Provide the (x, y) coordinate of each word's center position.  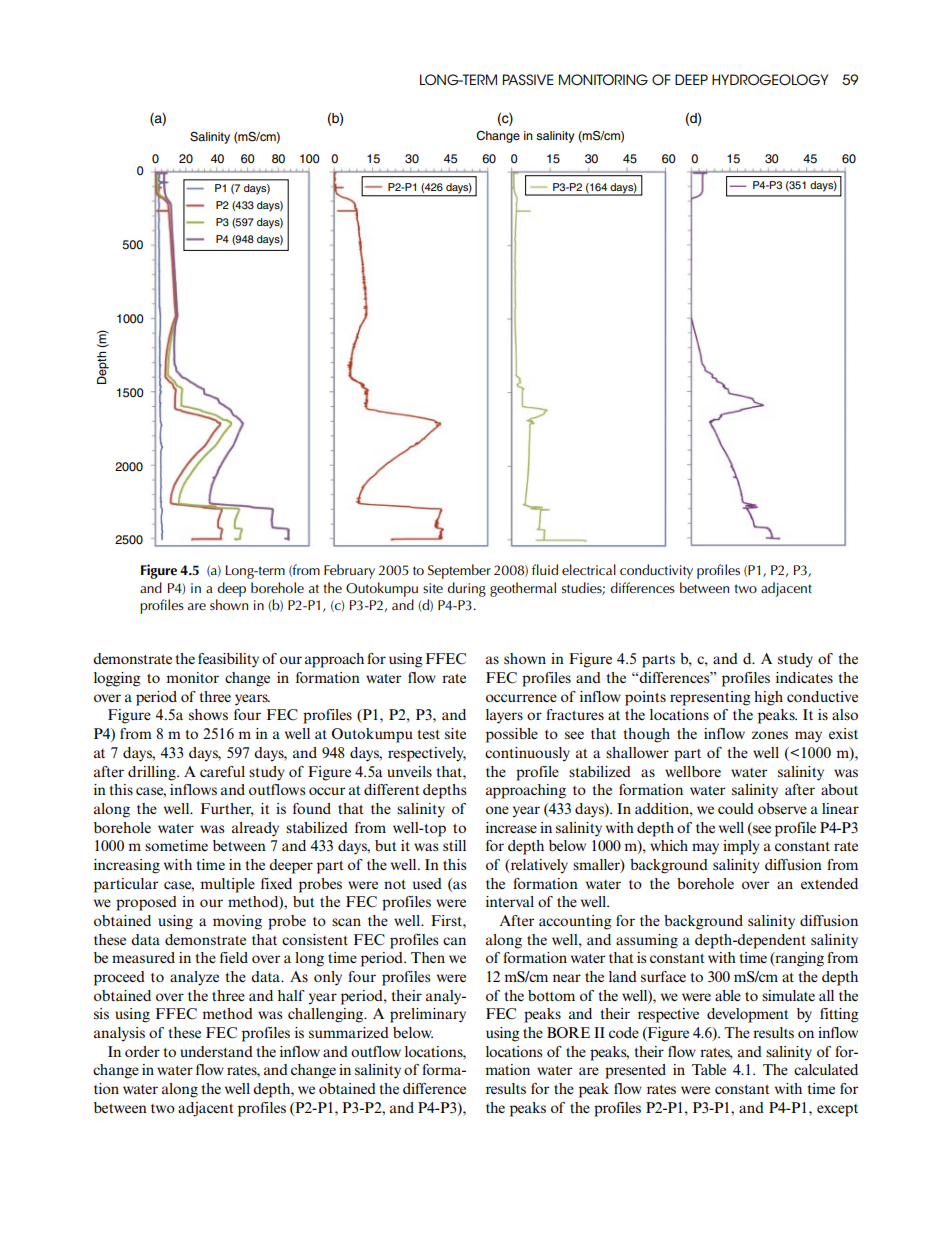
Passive (528, 79)
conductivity (656, 571)
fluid (545, 569)
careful (222, 771)
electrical (589, 569)
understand (216, 1051)
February (349, 571)
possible (512, 735)
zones (770, 735)
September (459, 571)
